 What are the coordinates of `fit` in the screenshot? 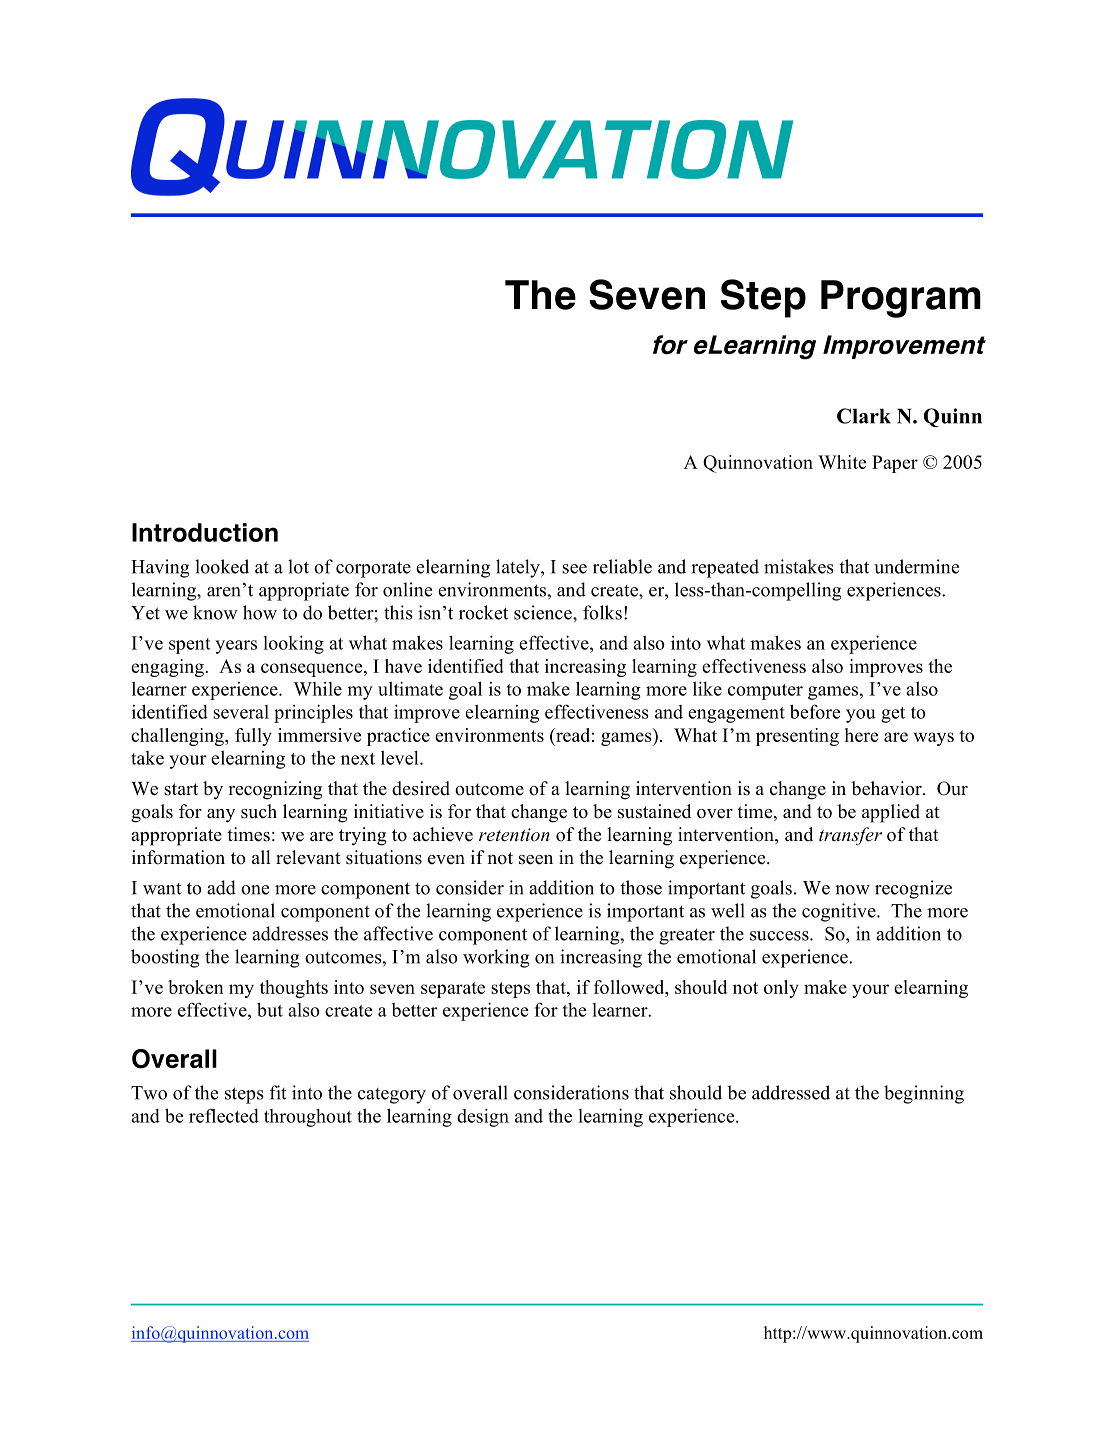 It's located at (278, 1092).
